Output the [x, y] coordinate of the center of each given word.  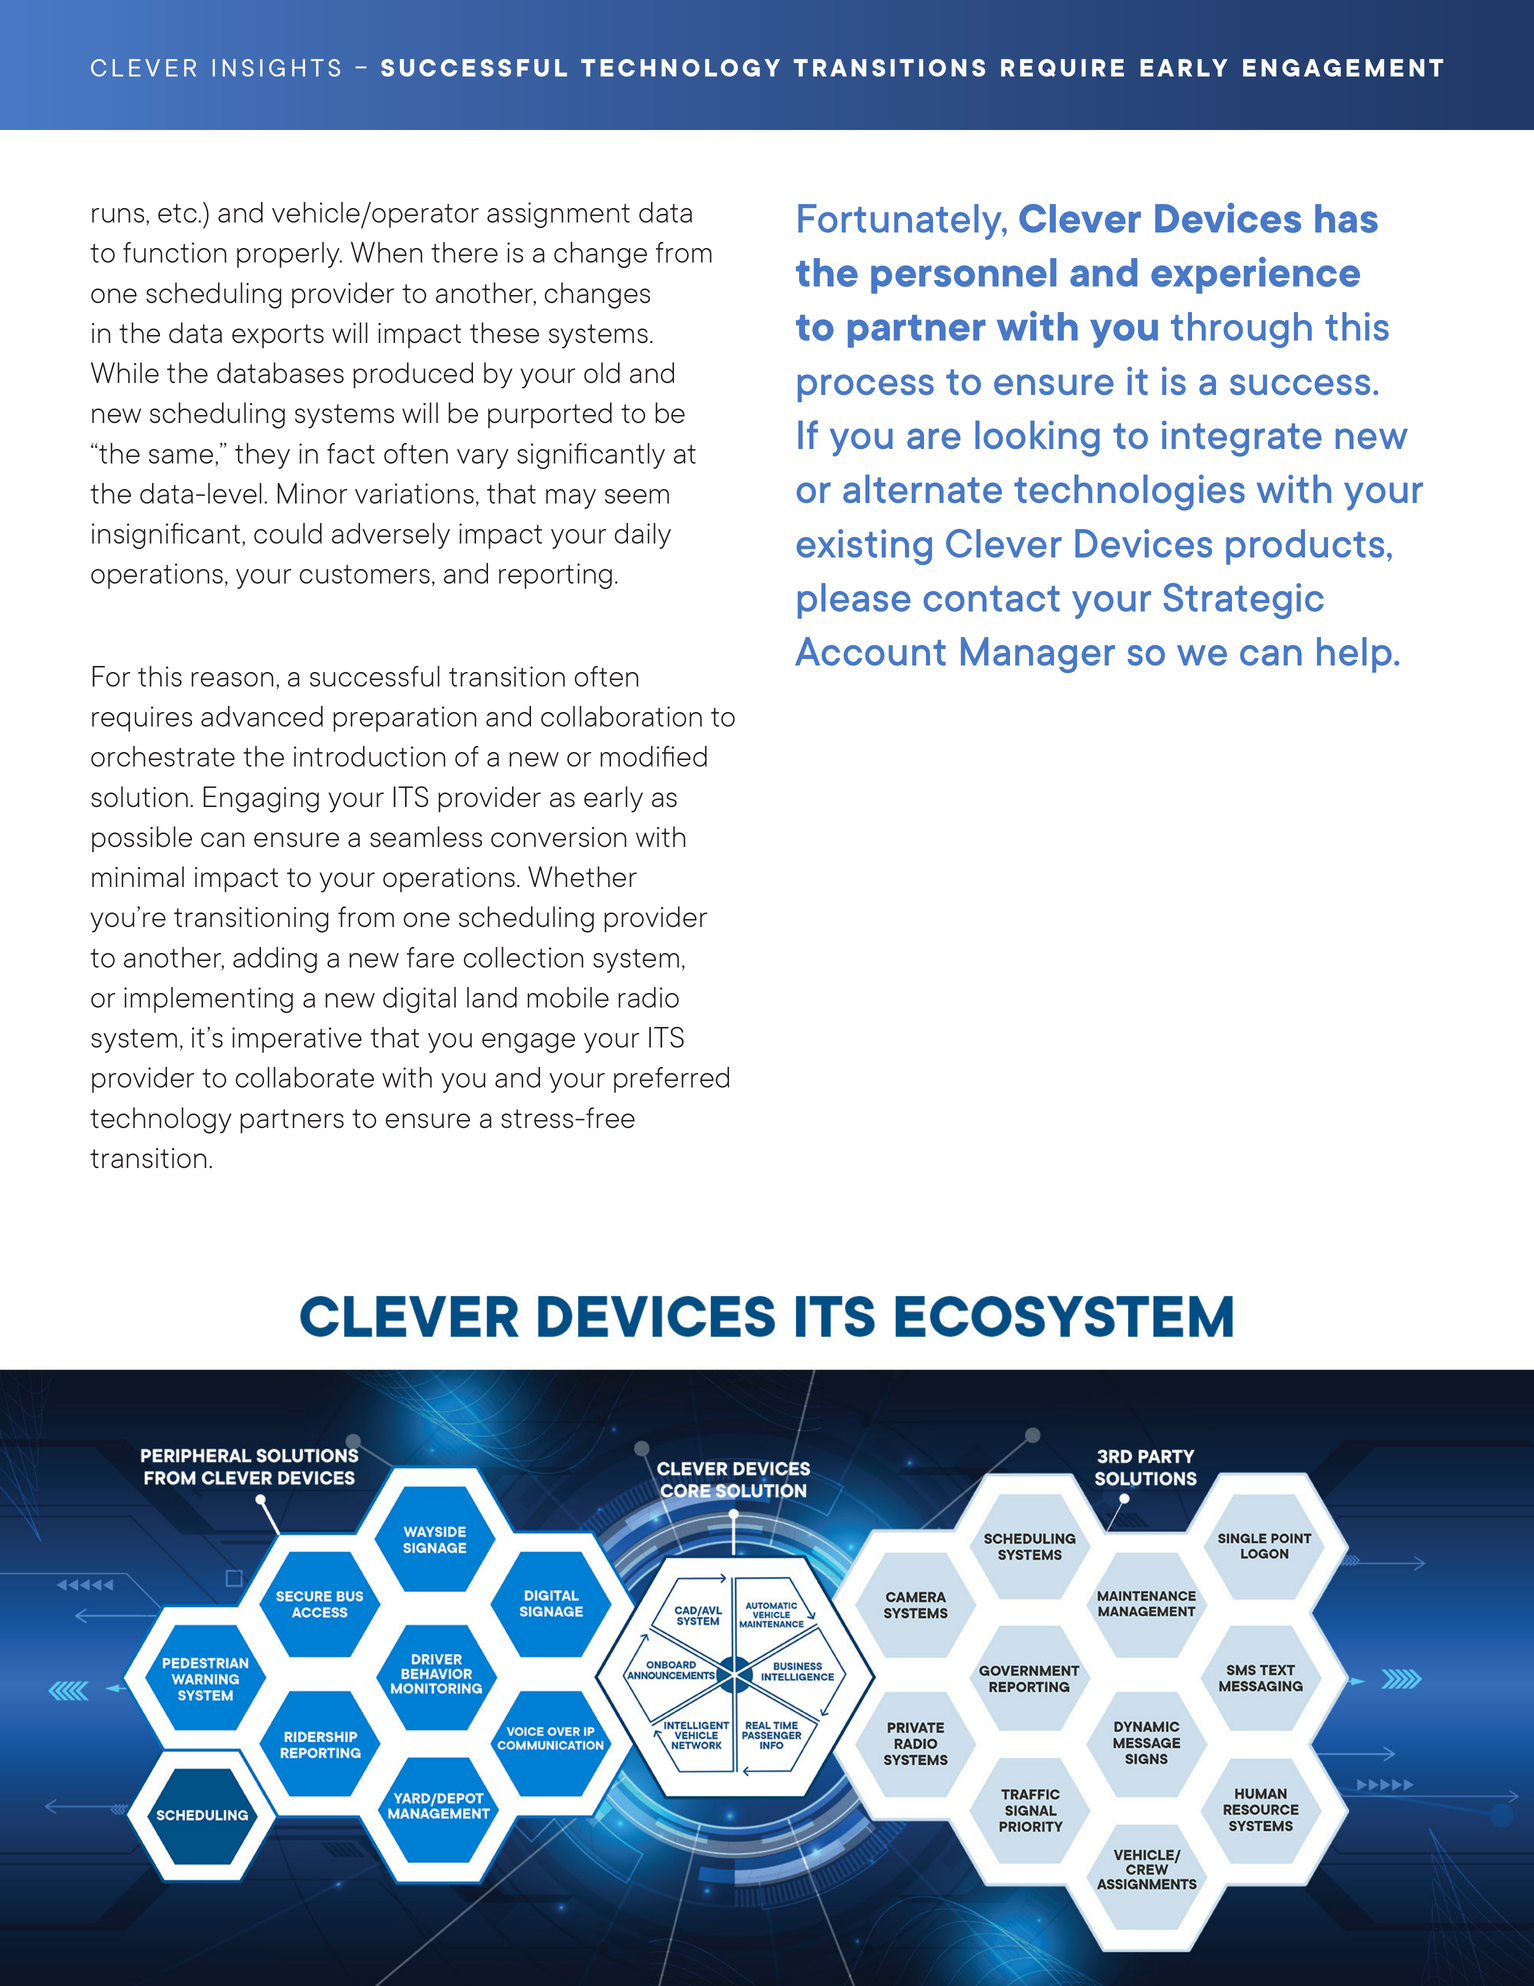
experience [1255, 275]
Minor [312, 493]
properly [289, 255]
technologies [1129, 492]
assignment [558, 215]
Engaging [261, 799]
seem [637, 496]
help [1354, 655]
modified [653, 756]
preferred [671, 1080]
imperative [297, 1040]
